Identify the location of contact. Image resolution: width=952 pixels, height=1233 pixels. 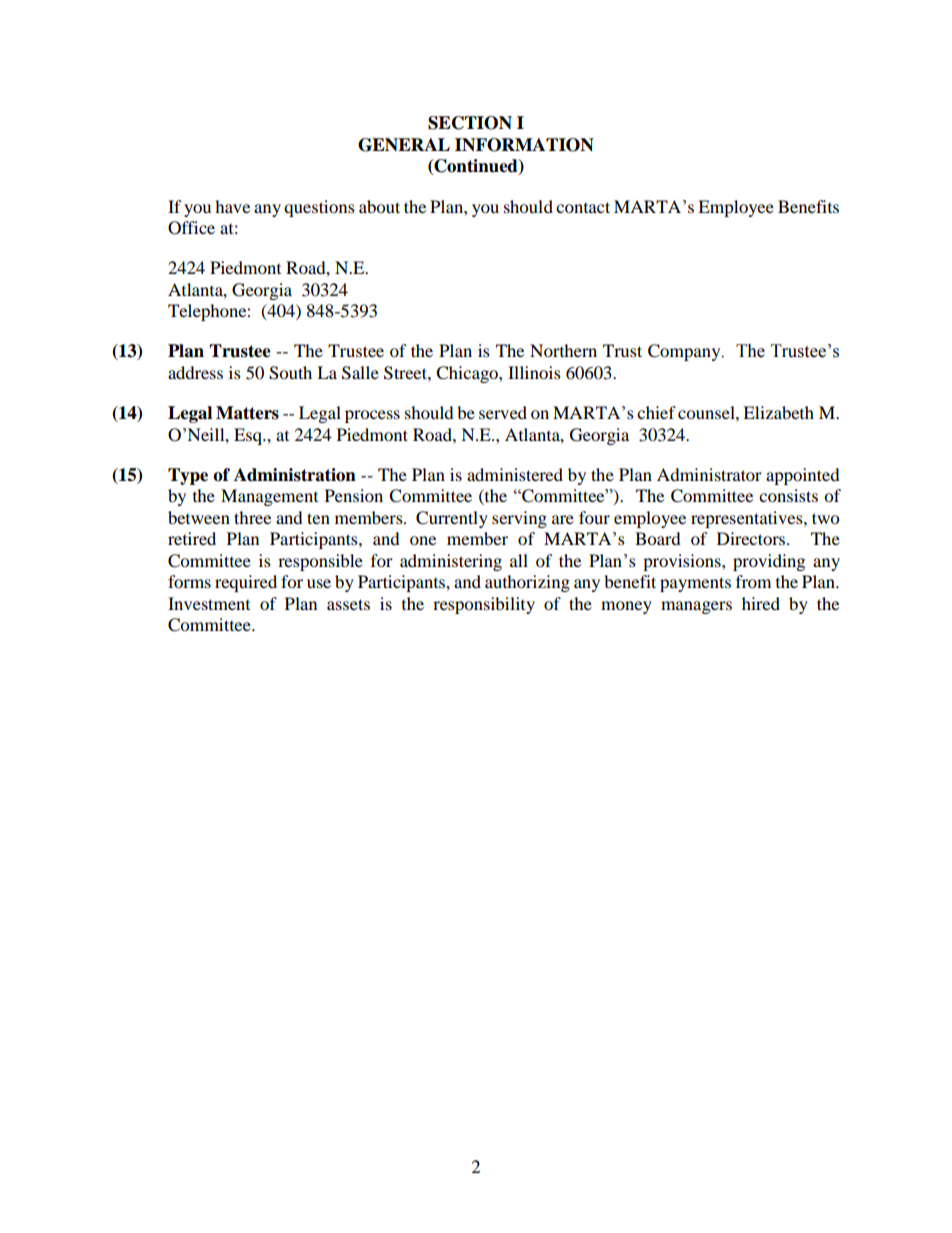
(583, 207).
